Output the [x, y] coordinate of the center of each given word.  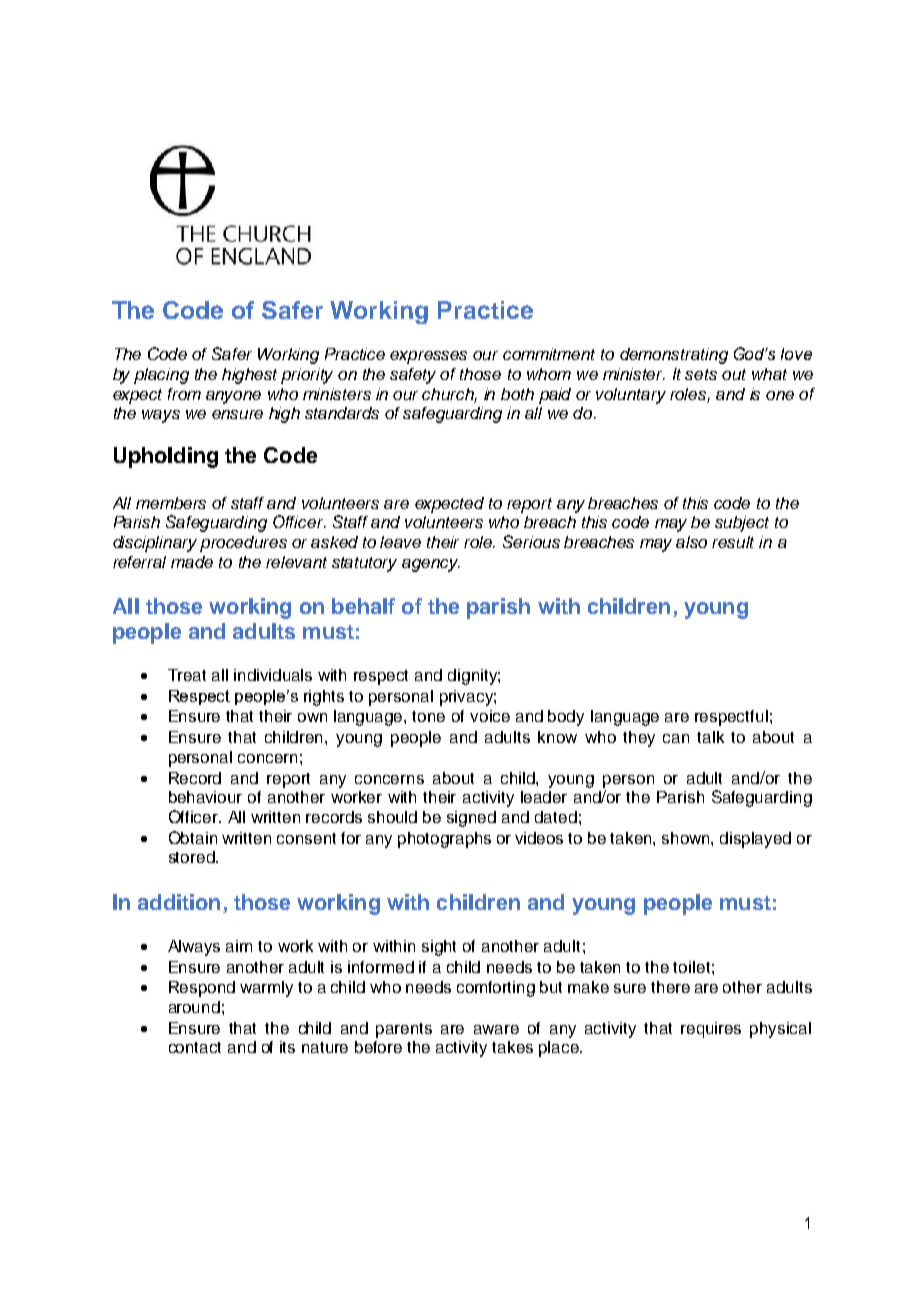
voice [490, 716]
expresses [428, 357]
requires [711, 1030]
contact [195, 1047]
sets [701, 374]
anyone [233, 397]
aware [496, 1029]
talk [710, 737]
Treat [187, 675]
